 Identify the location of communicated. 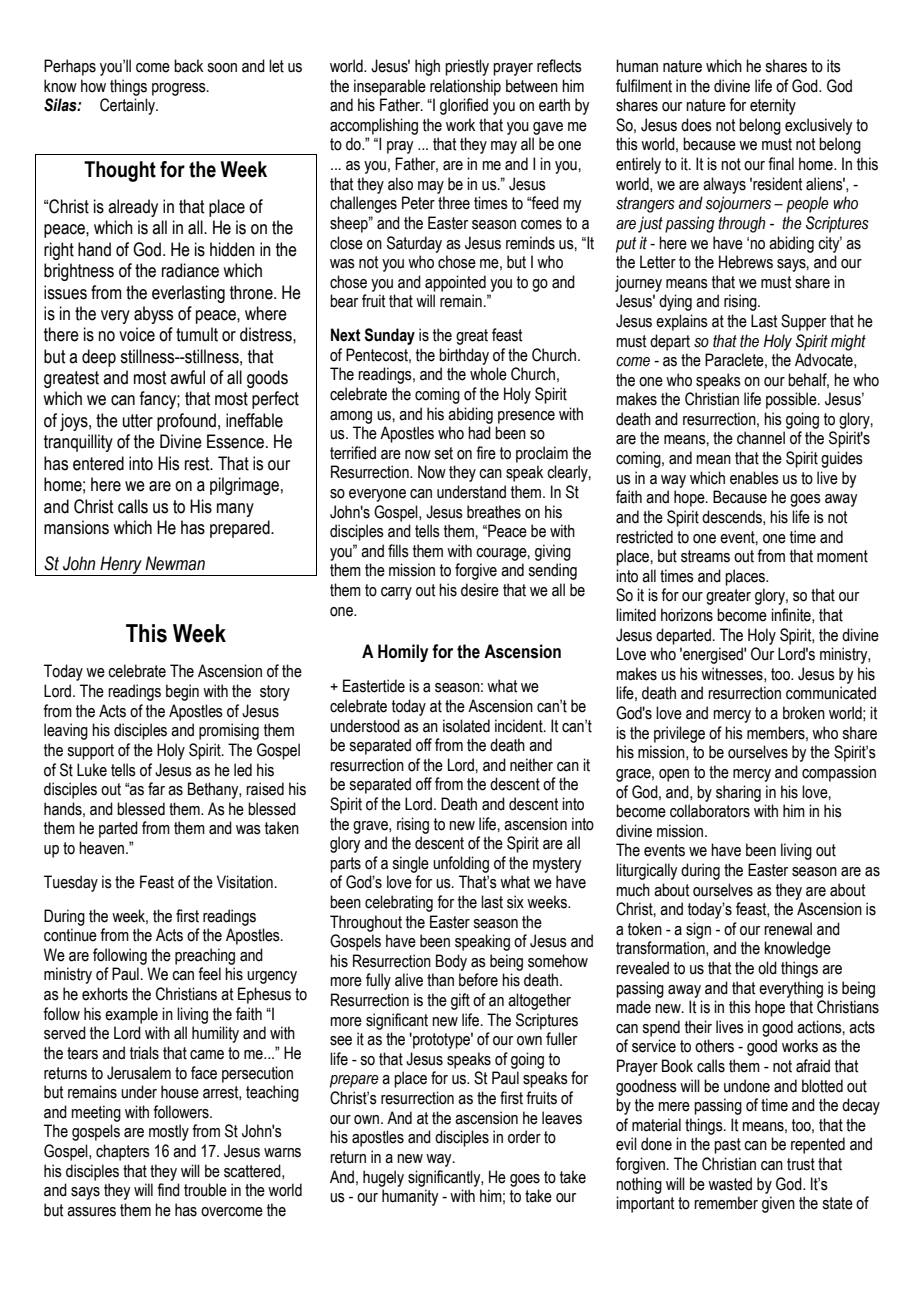
(831, 693).
